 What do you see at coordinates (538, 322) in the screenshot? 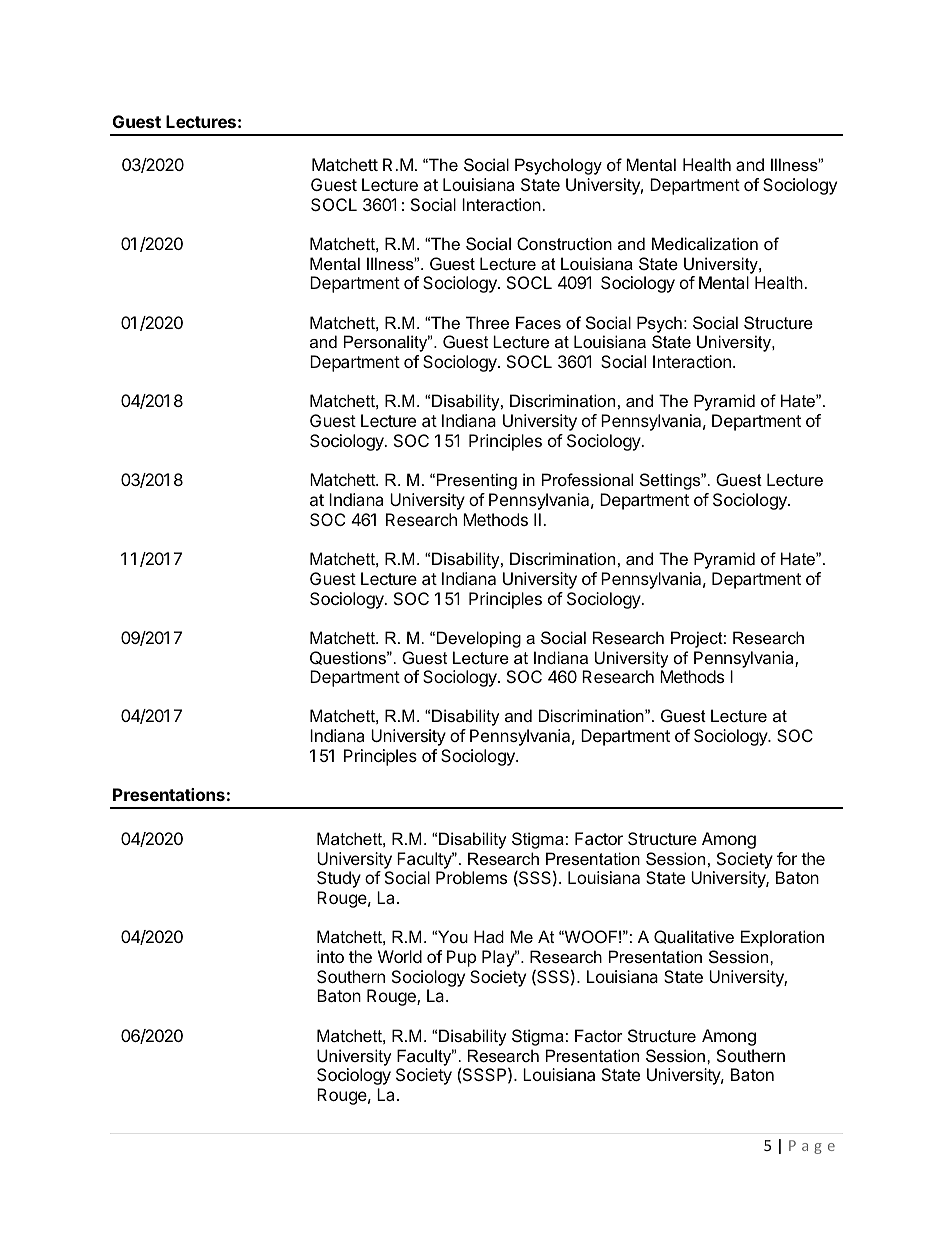
I see `Faces` at bounding box center [538, 322].
